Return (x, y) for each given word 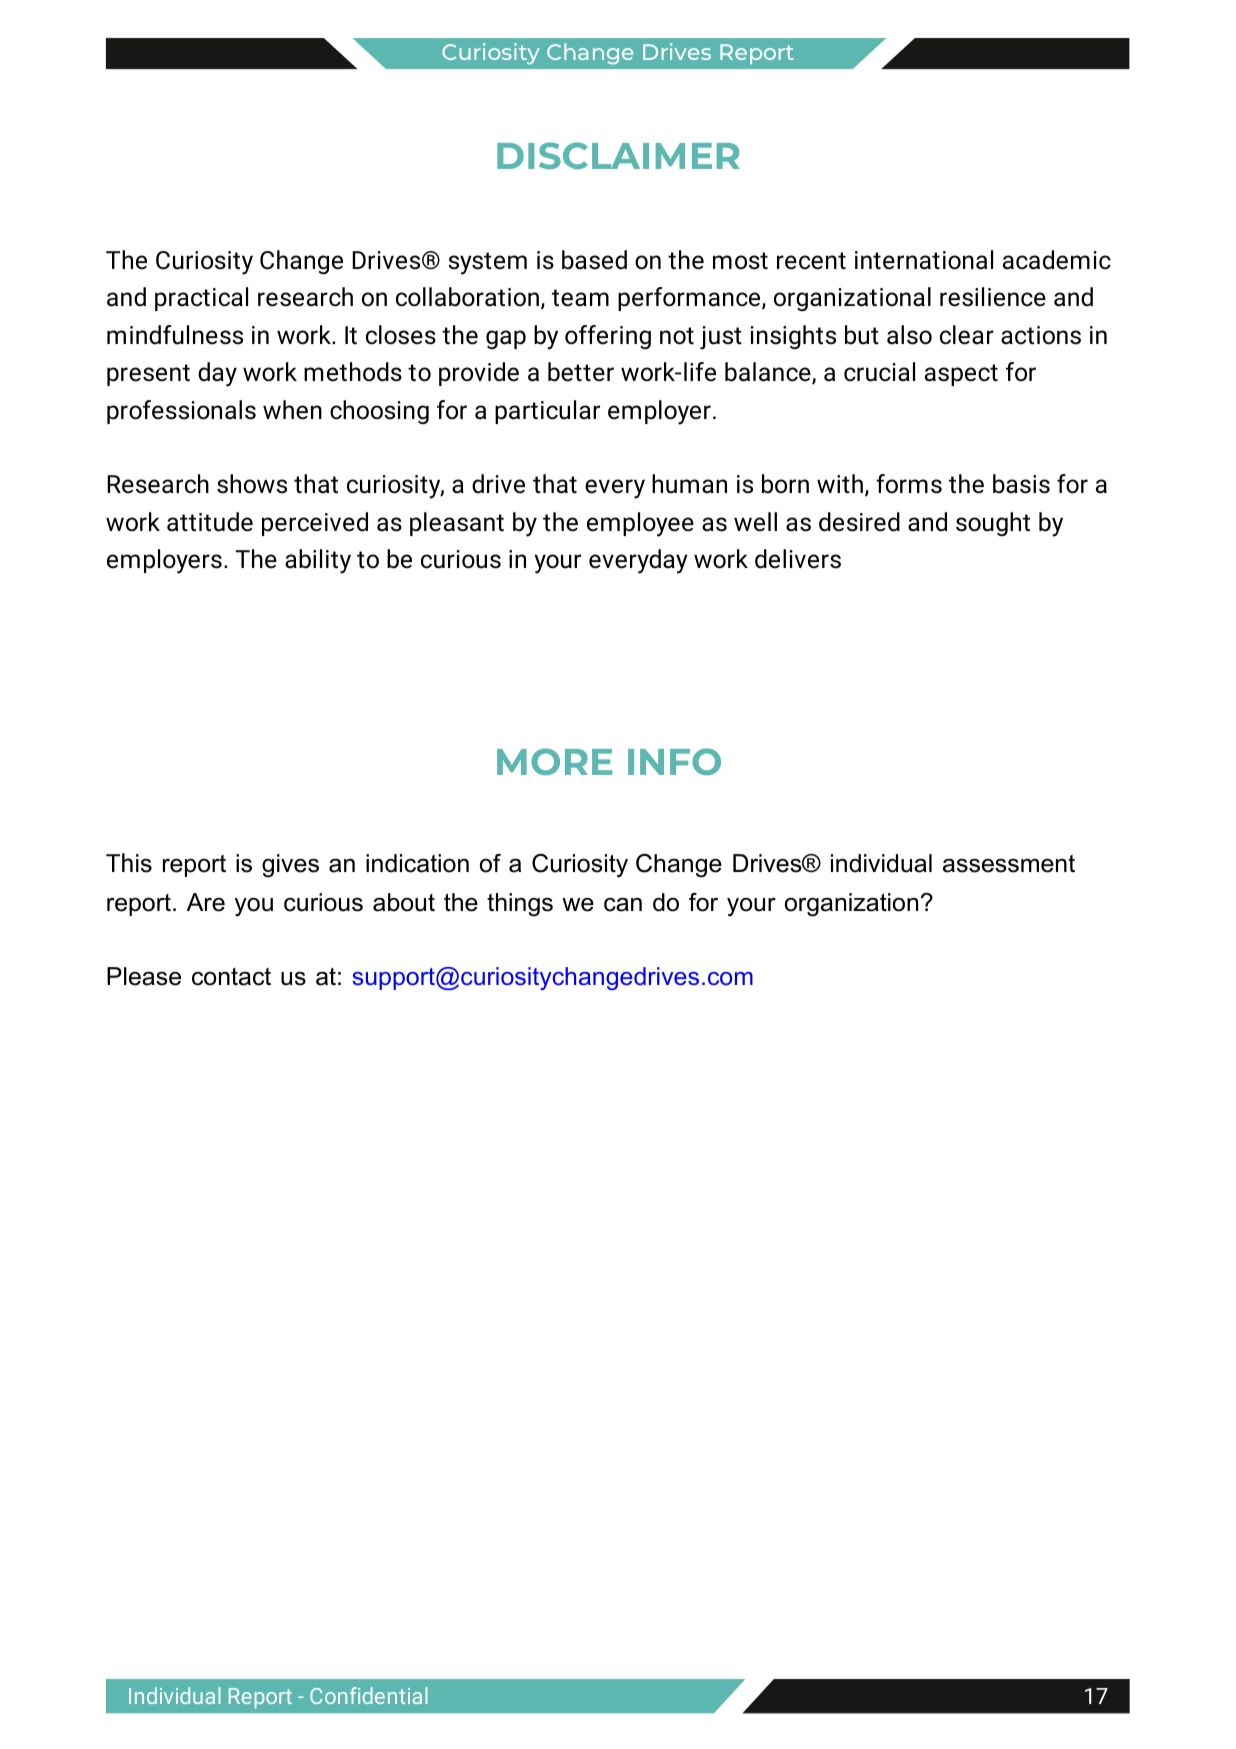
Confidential (369, 1695)
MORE (554, 761)
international (924, 260)
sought (993, 524)
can (623, 904)
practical (201, 299)
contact (231, 977)
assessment (1009, 864)
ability (318, 561)
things (520, 905)
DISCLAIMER (618, 155)
